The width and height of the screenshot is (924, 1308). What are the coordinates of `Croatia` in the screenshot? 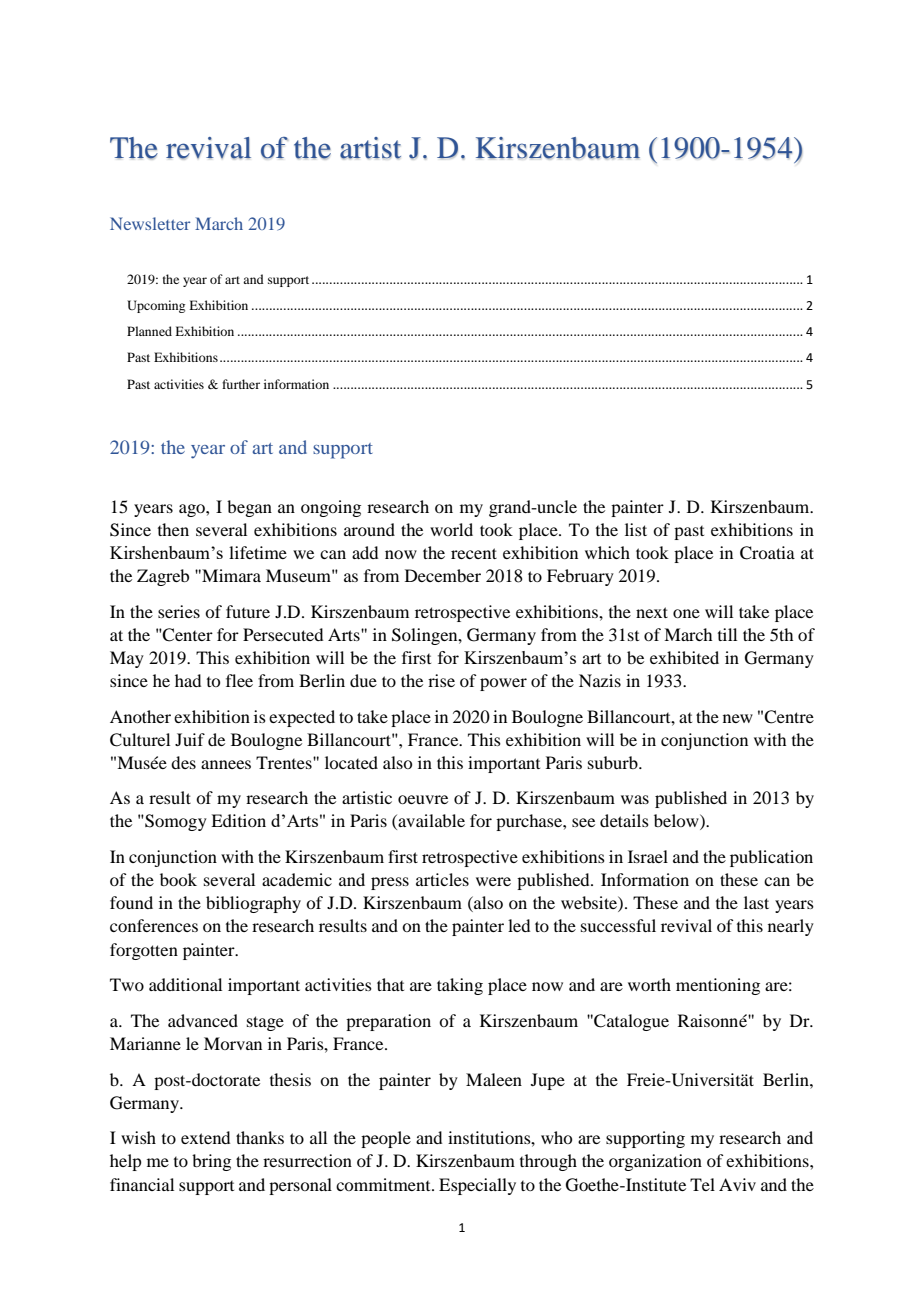 It's located at (767, 553).
